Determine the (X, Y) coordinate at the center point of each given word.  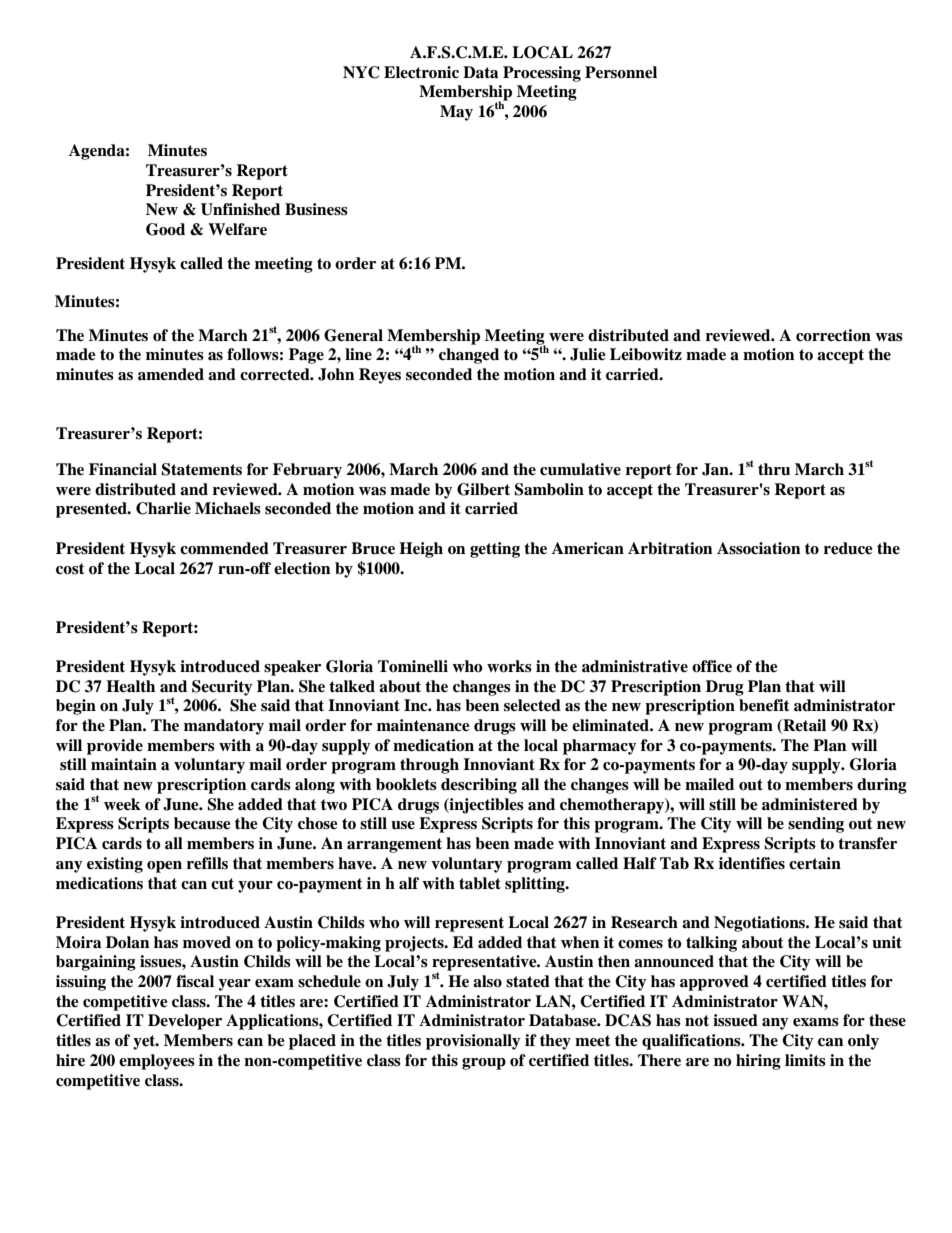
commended (224, 548)
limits (805, 1060)
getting (495, 550)
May (456, 113)
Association (758, 548)
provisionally (473, 1042)
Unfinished (240, 209)
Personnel (621, 72)
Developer (185, 1022)
